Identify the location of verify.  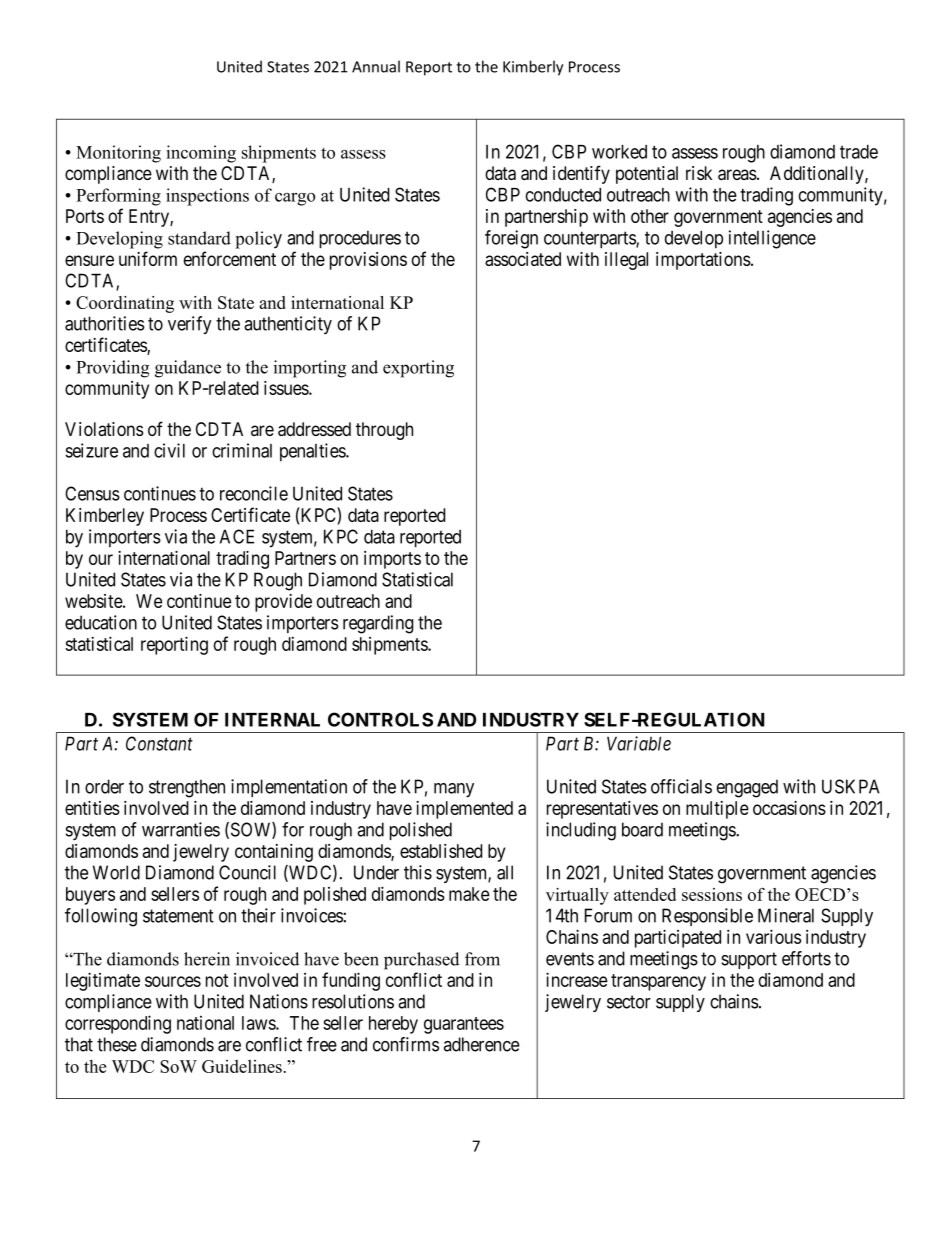
(190, 325).
